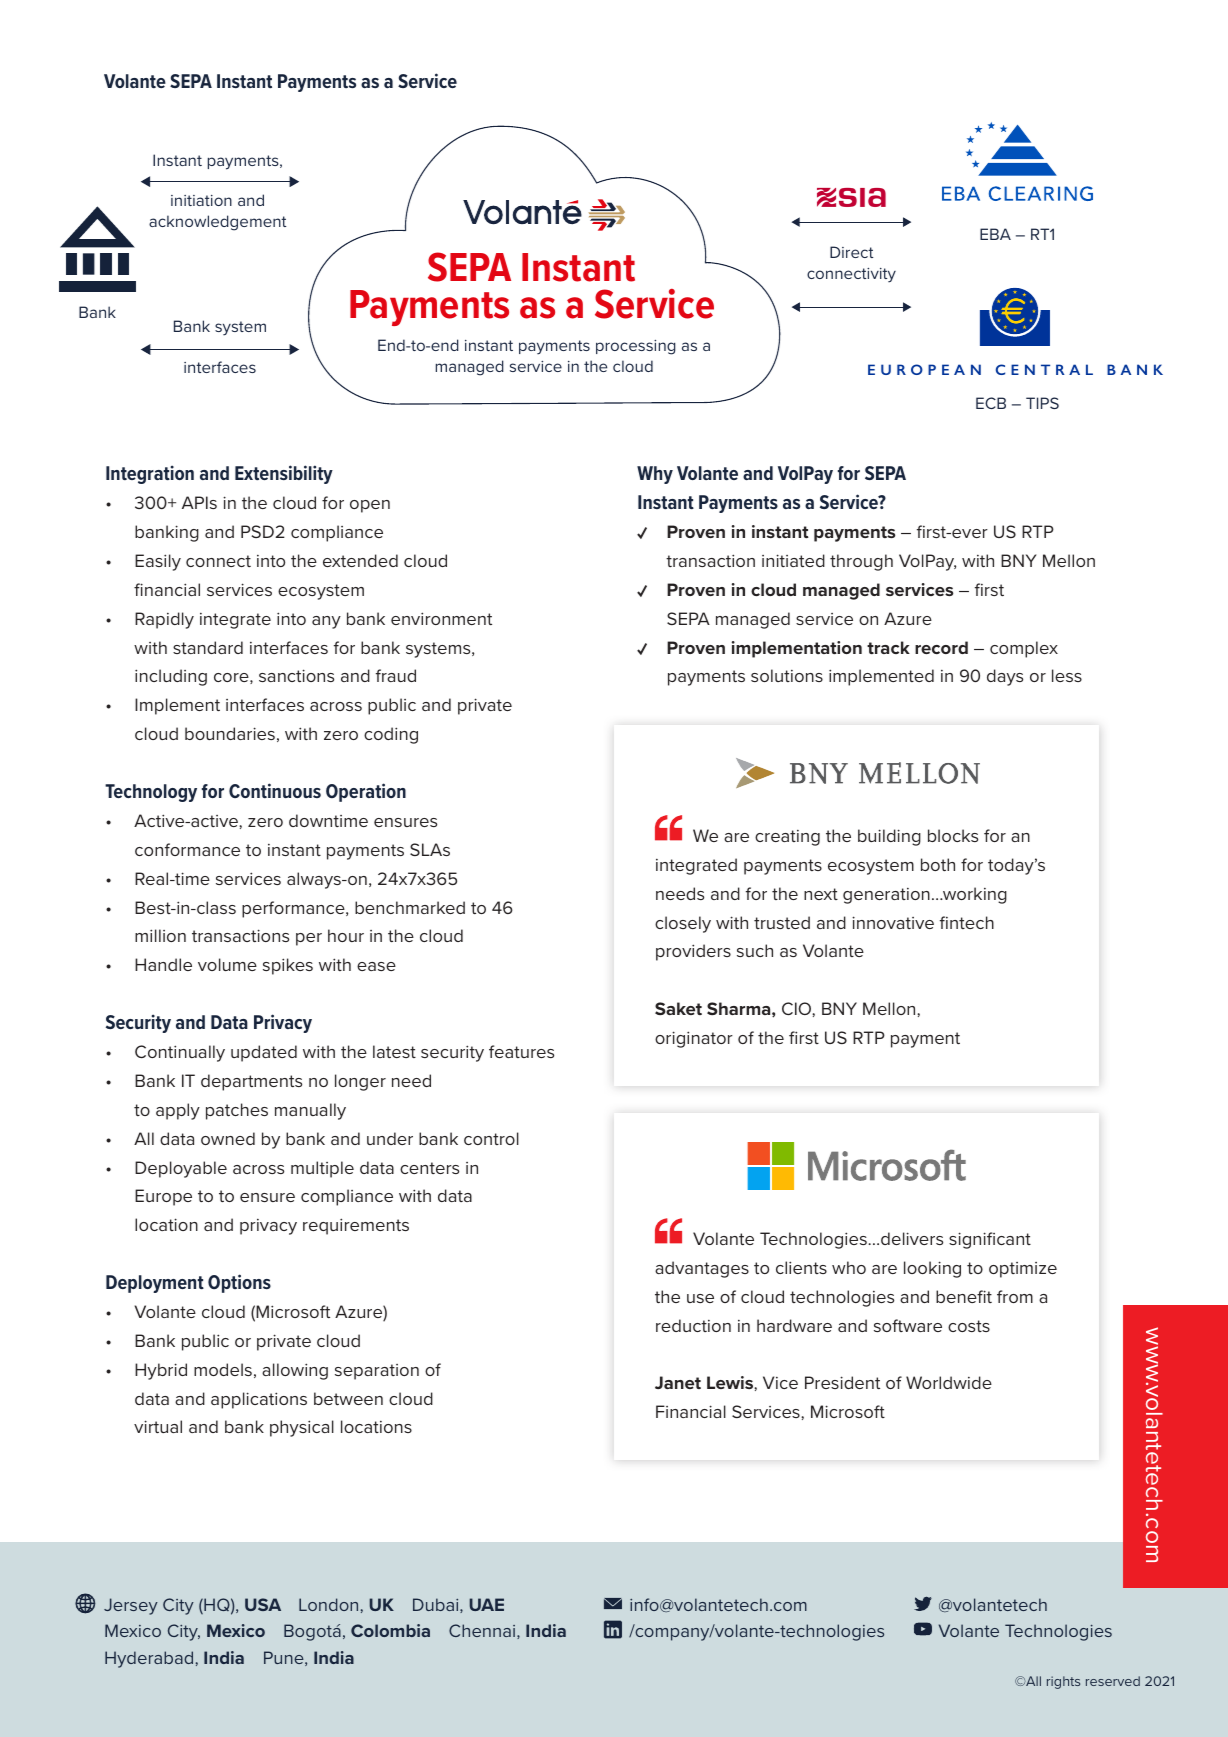 The height and width of the screenshot is (1737, 1228). I want to click on USA, so click(263, 1604).
